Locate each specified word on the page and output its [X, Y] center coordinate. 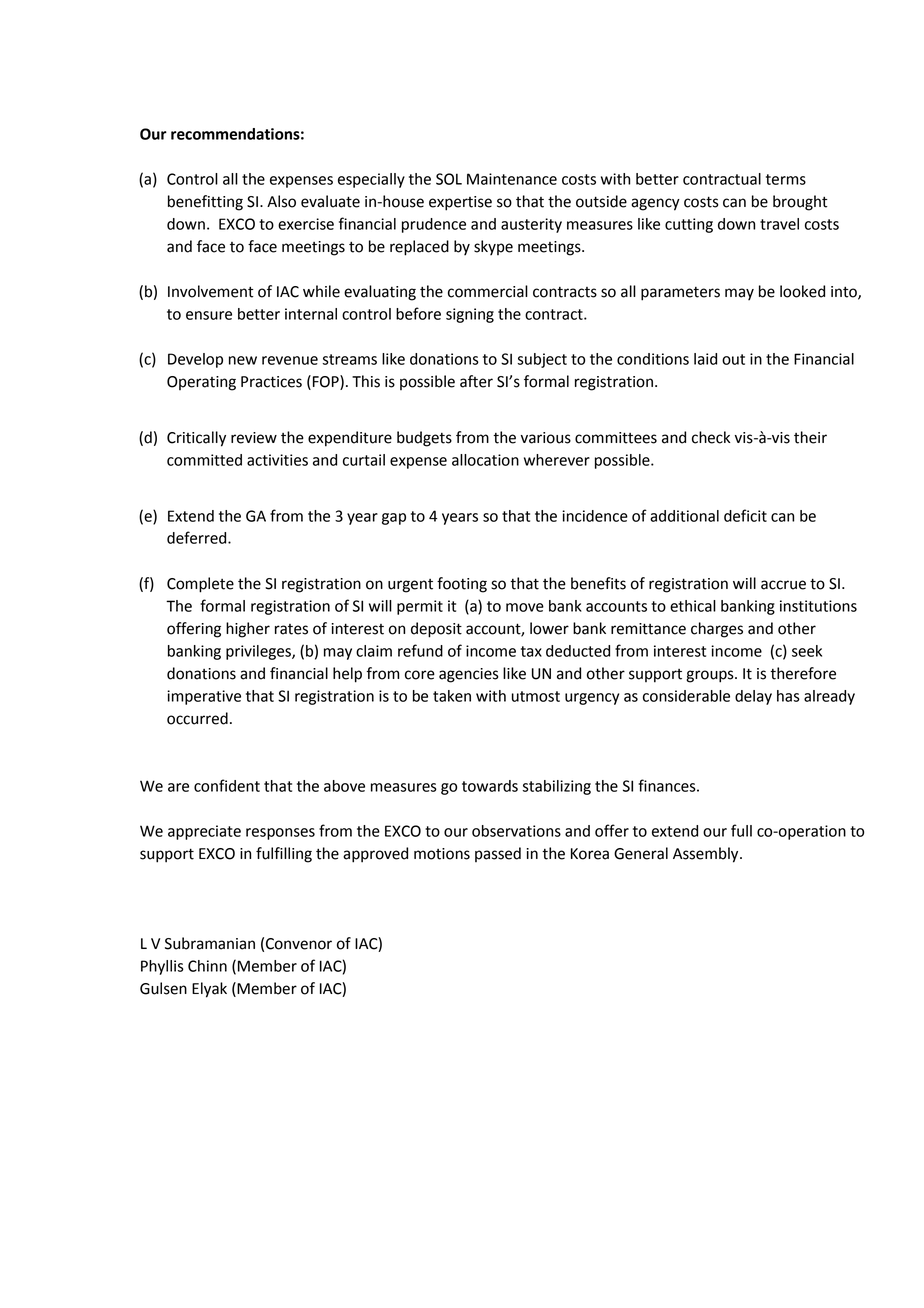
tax [531, 651]
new [243, 360]
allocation [485, 460]
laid [705, 359]
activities [277, 460]
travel [779, 224]
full [741, 830]
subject [542, 360]
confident [227, 785]
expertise [460, 203]
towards [490, 786]
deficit [745, 515]
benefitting [205, 203]
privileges [259, 652]
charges [717, 630]
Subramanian [210, 943]
